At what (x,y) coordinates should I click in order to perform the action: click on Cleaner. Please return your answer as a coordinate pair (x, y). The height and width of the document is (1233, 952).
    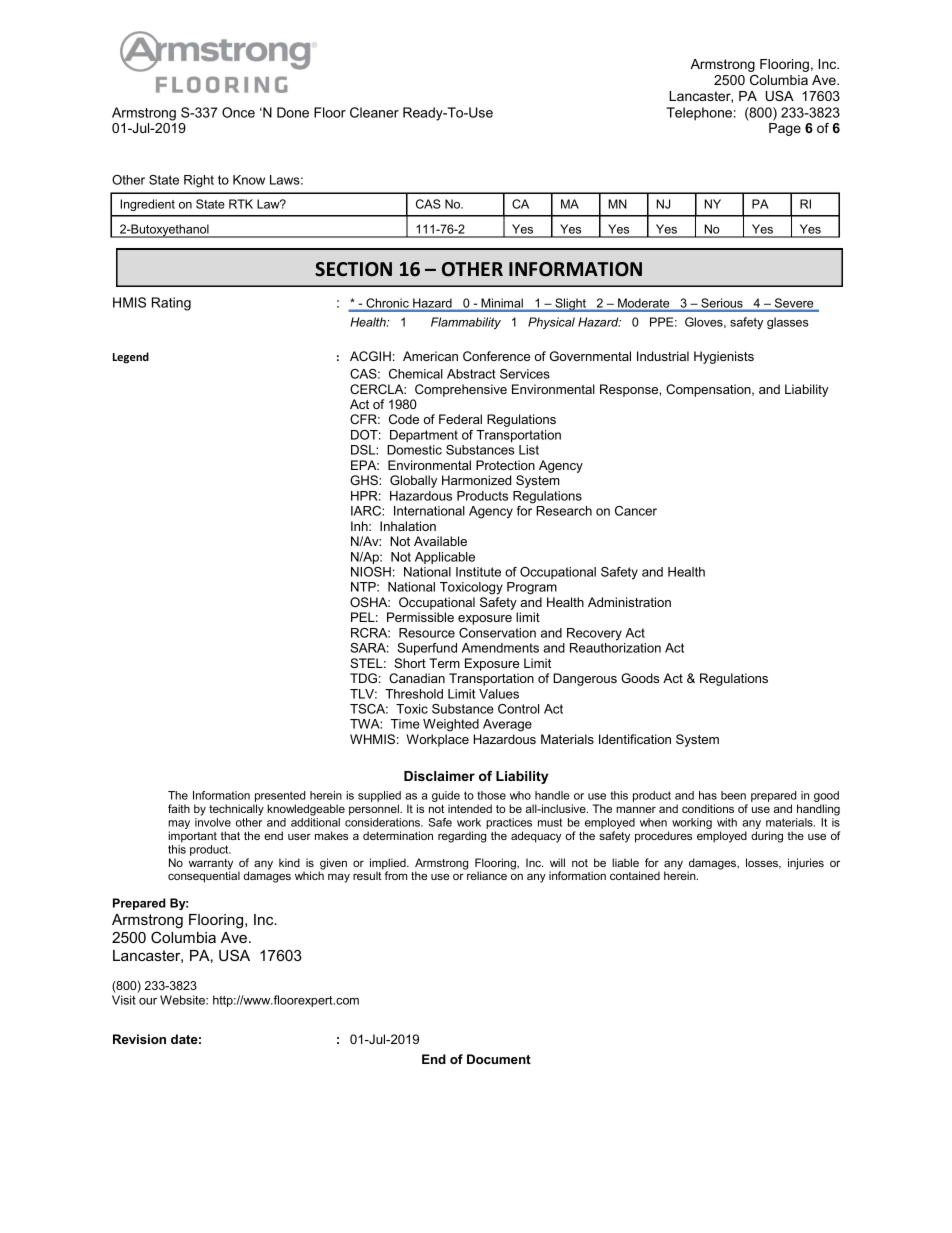
    Looking at the image, I should click on (374, 112).
